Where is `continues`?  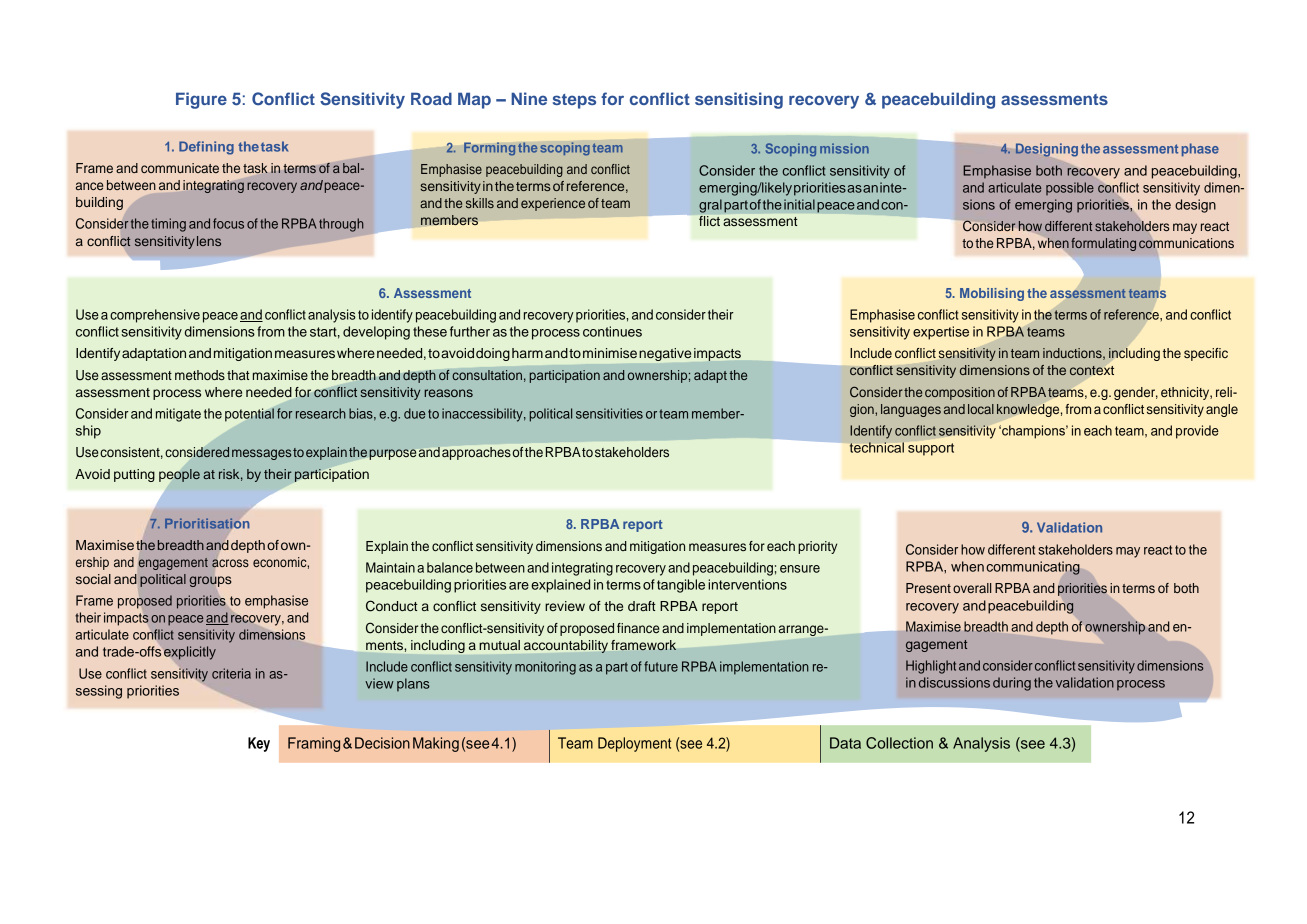
continues is located at coordinates (612, 331).
